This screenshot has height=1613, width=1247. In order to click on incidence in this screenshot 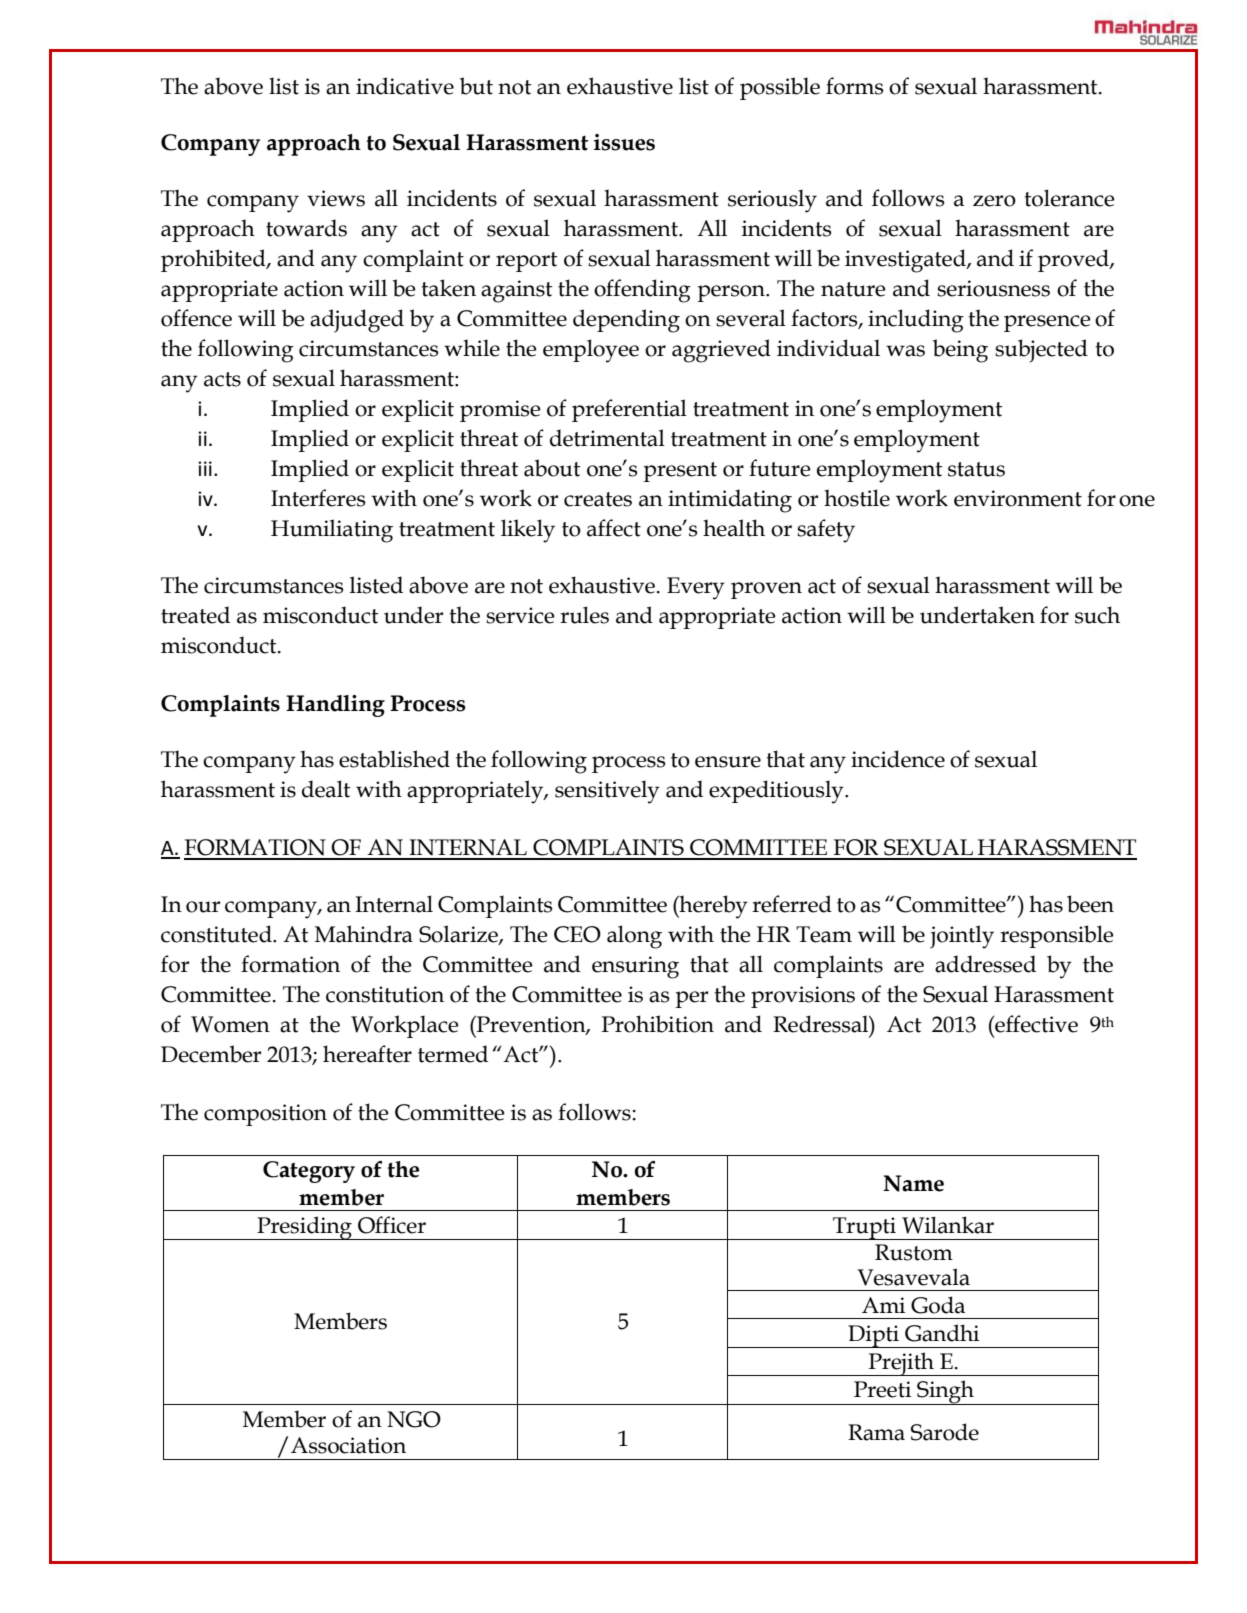, I will do `click(898, 759)`.
